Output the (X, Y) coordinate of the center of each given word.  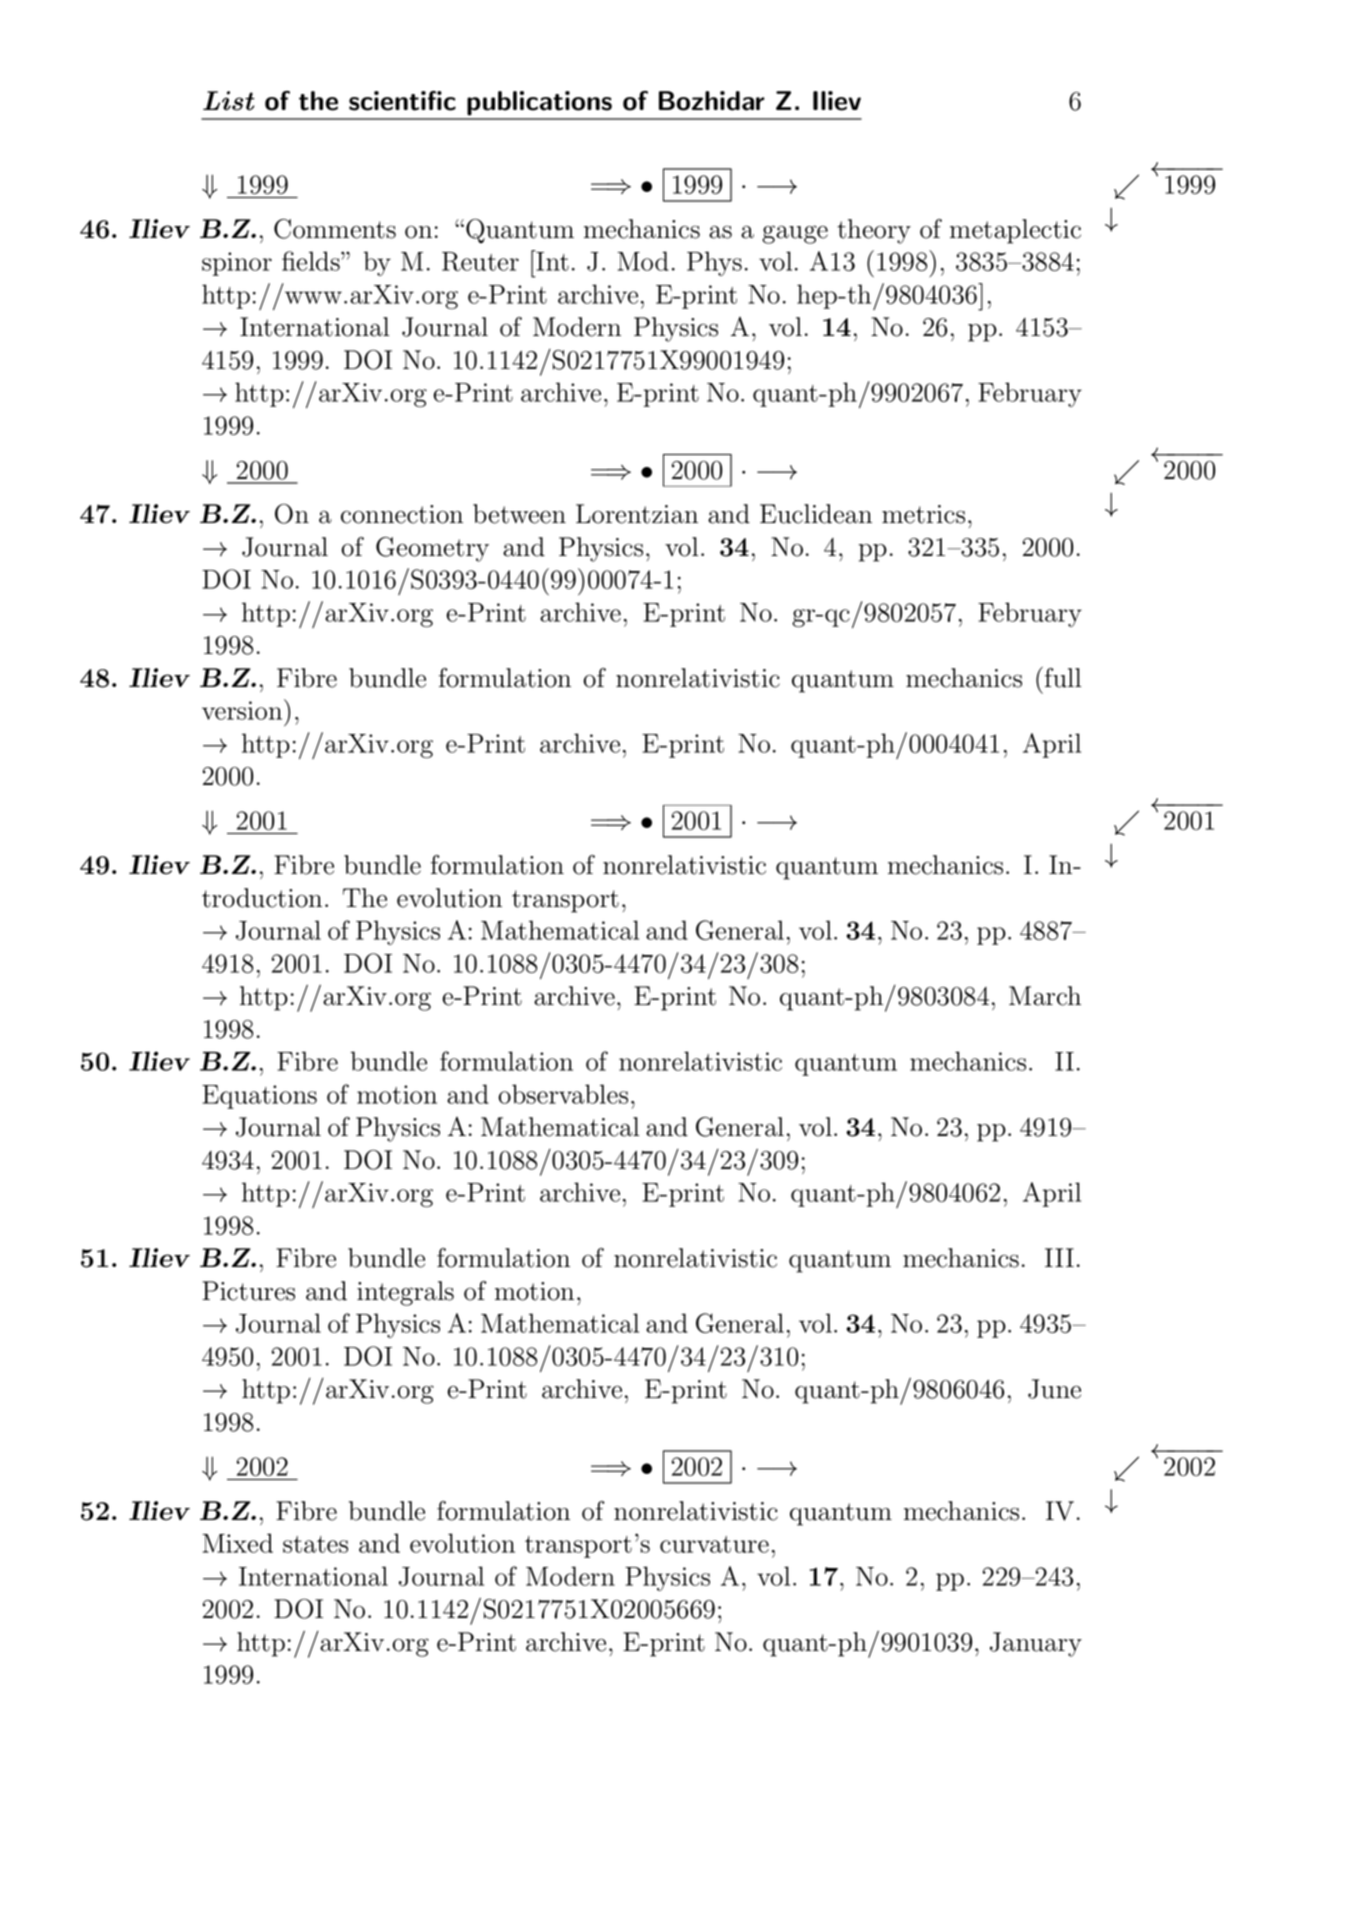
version (243, 709)
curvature (714, 1544)
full (1061, 677)
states (315, 1544)
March (1045, 996)
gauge (795, 234)
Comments (335, 229)
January (1036, 1644)
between (519, 514)
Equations (259, 1097)
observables (563, 1094)
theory (874, 231)
